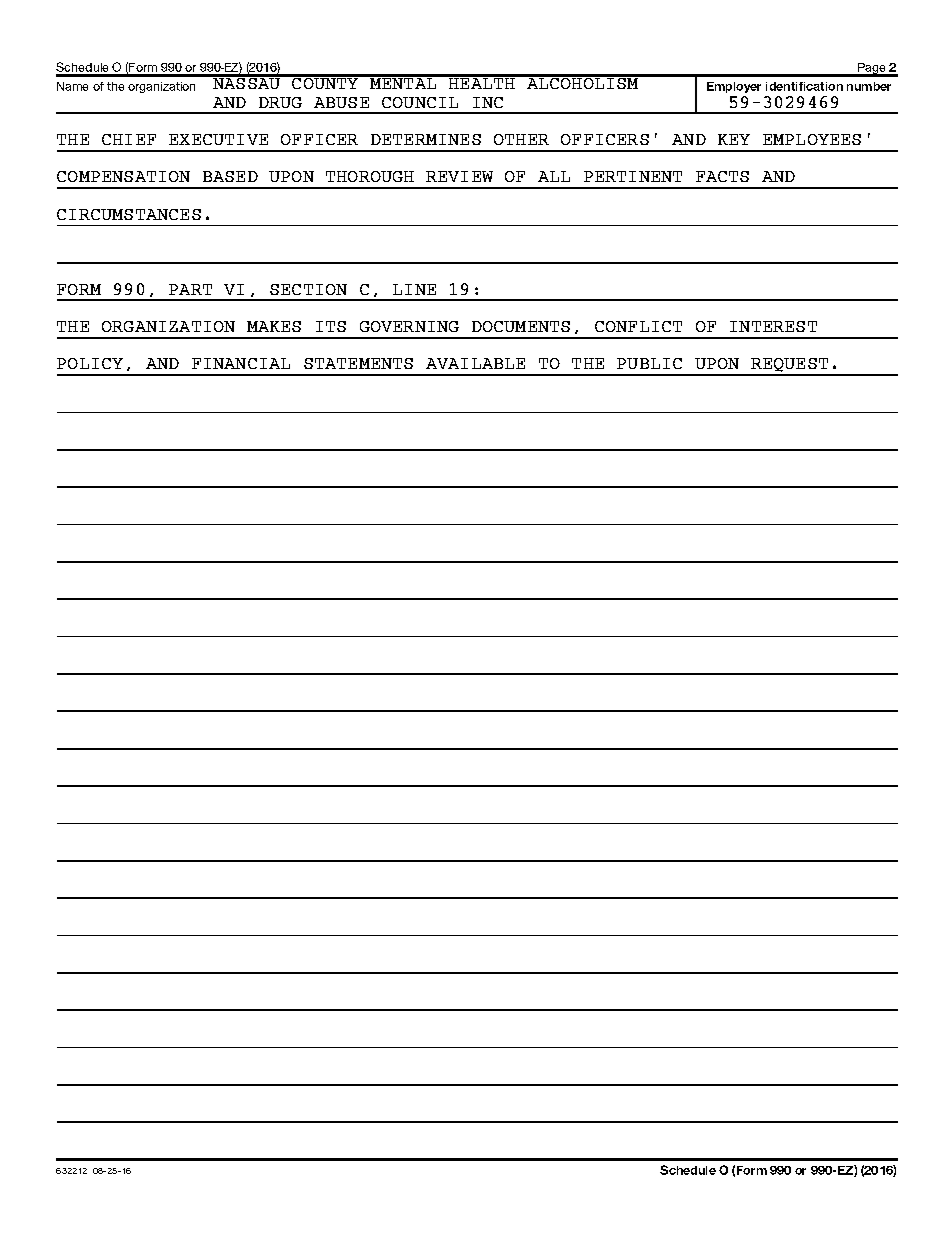  I want to click on COMPENSATION, so click(123, 176).
